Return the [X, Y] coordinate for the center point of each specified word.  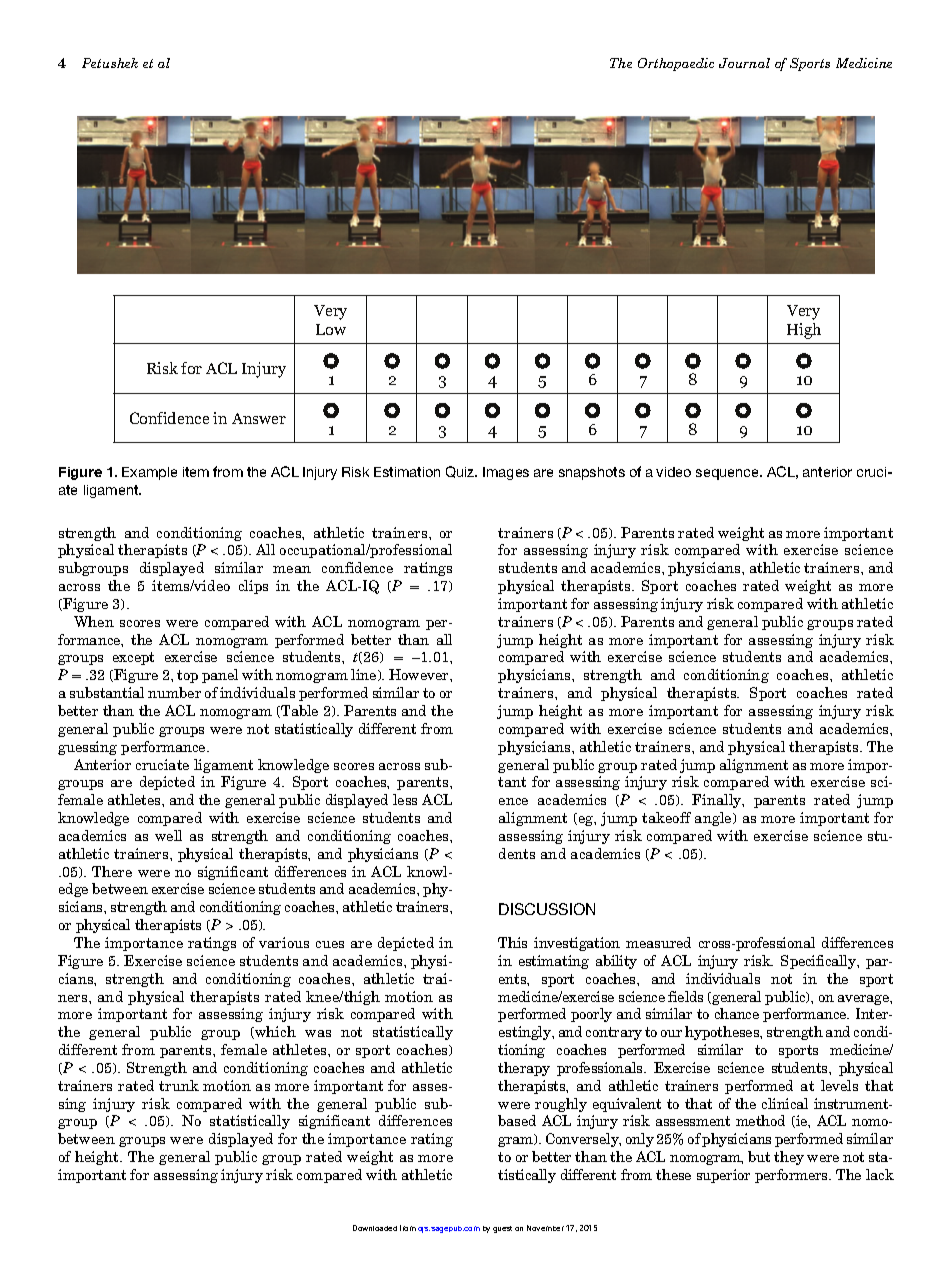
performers [792, 1176]
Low [331, 329]
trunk [179, 1085]
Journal [744, 63]
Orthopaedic [676, 64]
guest [502, 1229]
